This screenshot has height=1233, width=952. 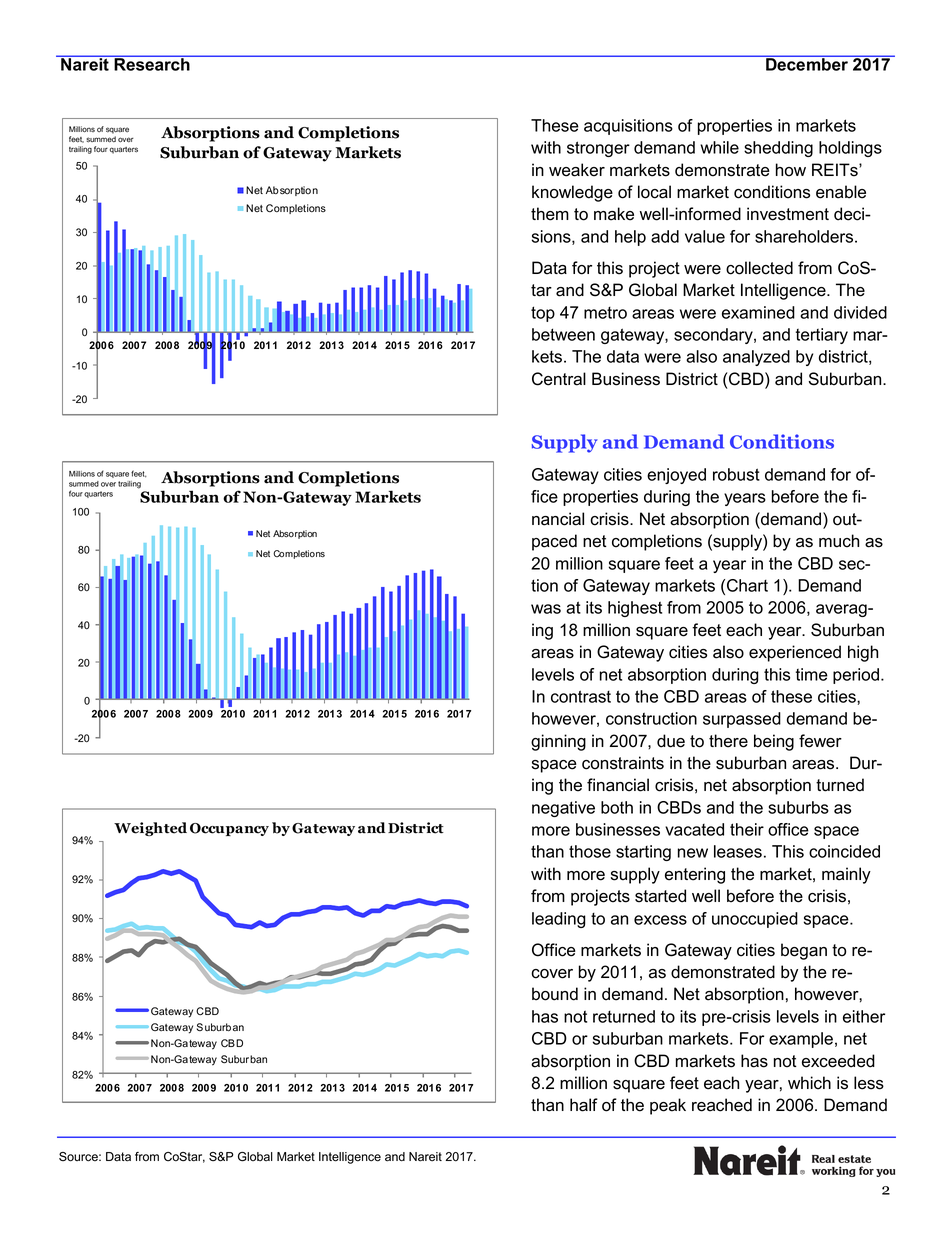 I want to click on suburbs, so click(x=798, y=807).
